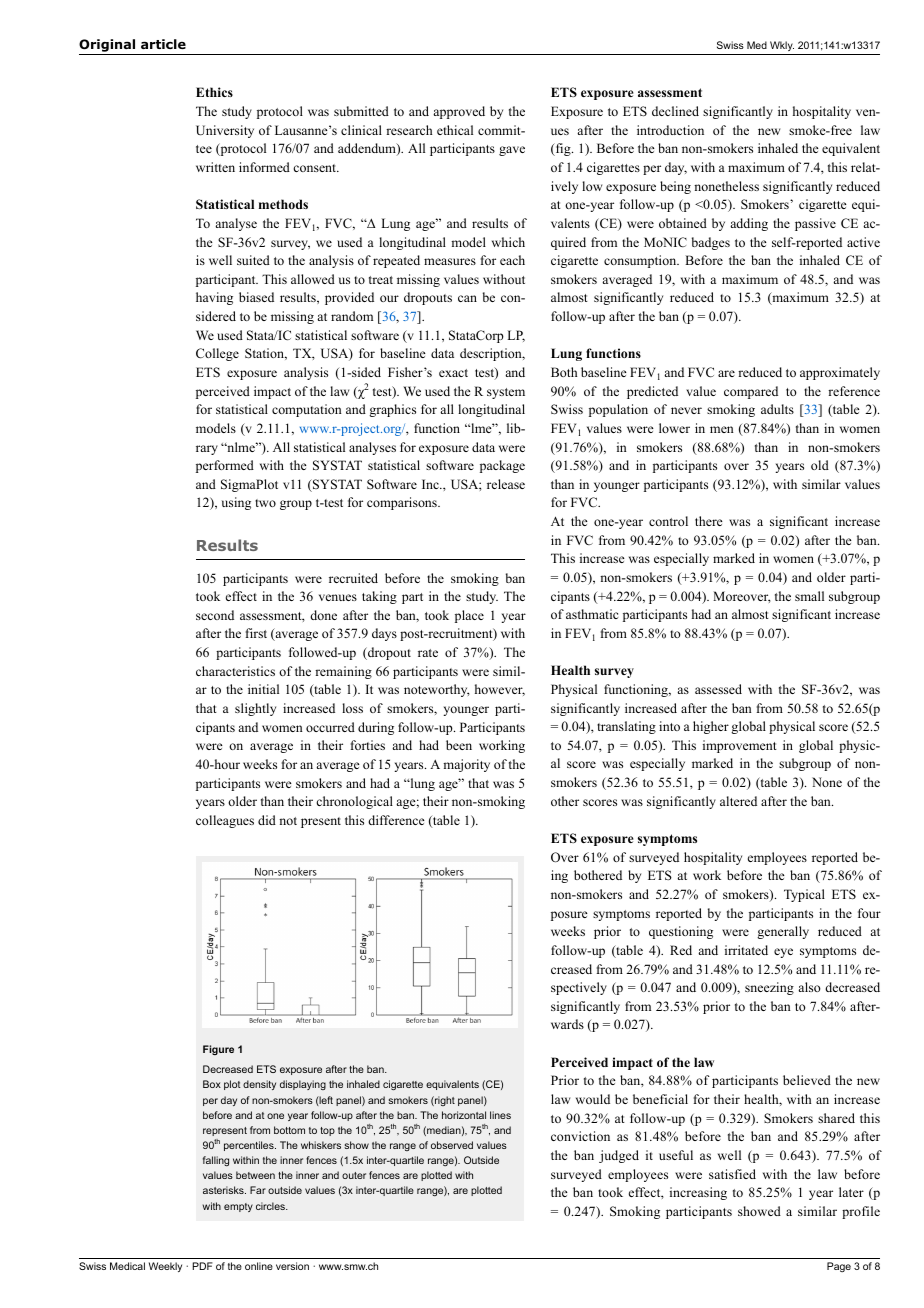 This screenshot has height=1308, width=924. I want to click on PDF, so click(202, 1266).
